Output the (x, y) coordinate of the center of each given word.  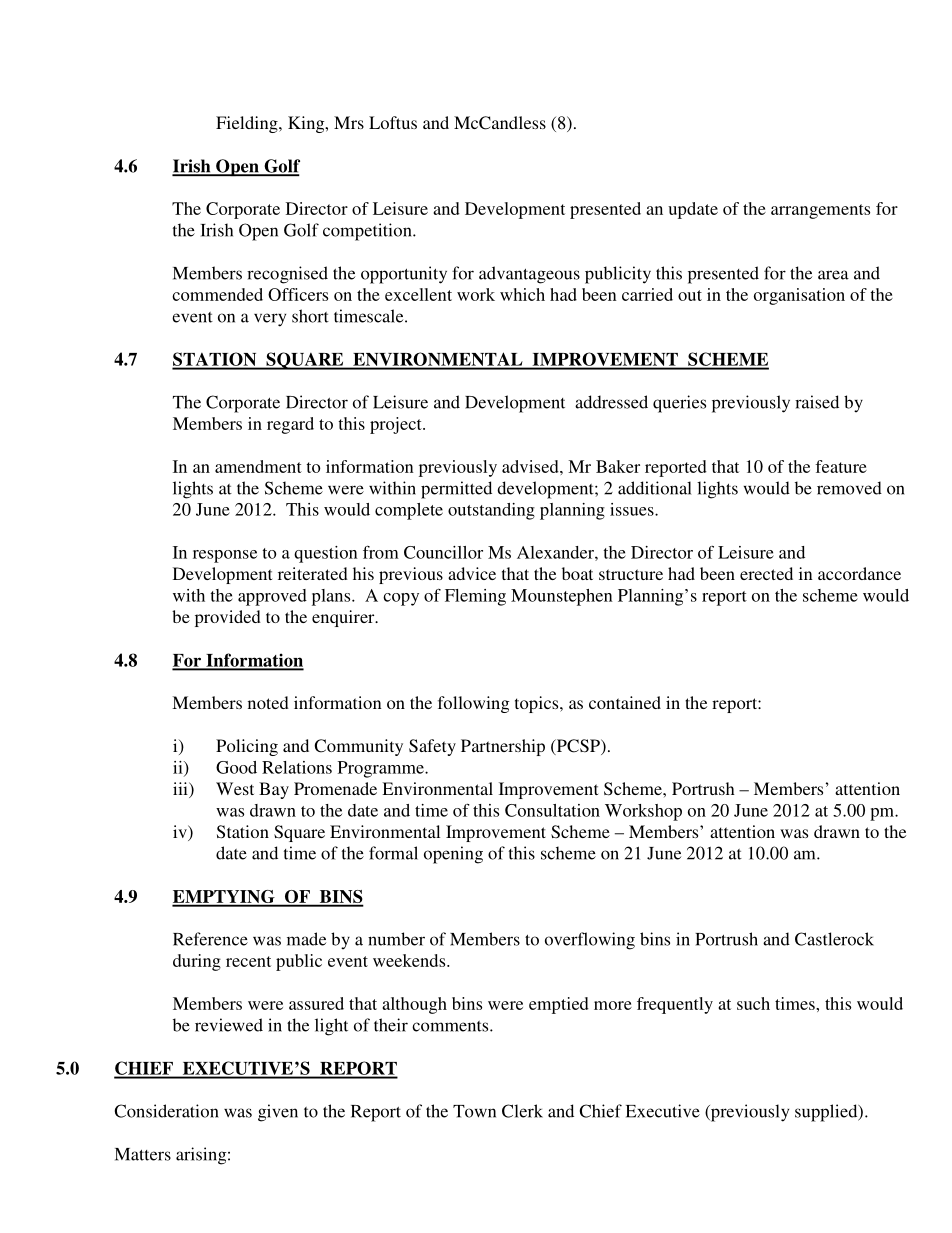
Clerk (522, 1111)
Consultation (552, 810)
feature (841, 466)
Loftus (393, 122)
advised (531, 466)
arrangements (820, 211)
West (235, 788)
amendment (258, 466)
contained (625, 702)
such (753, 1003)
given (278, 1113)
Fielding (248, 124)
